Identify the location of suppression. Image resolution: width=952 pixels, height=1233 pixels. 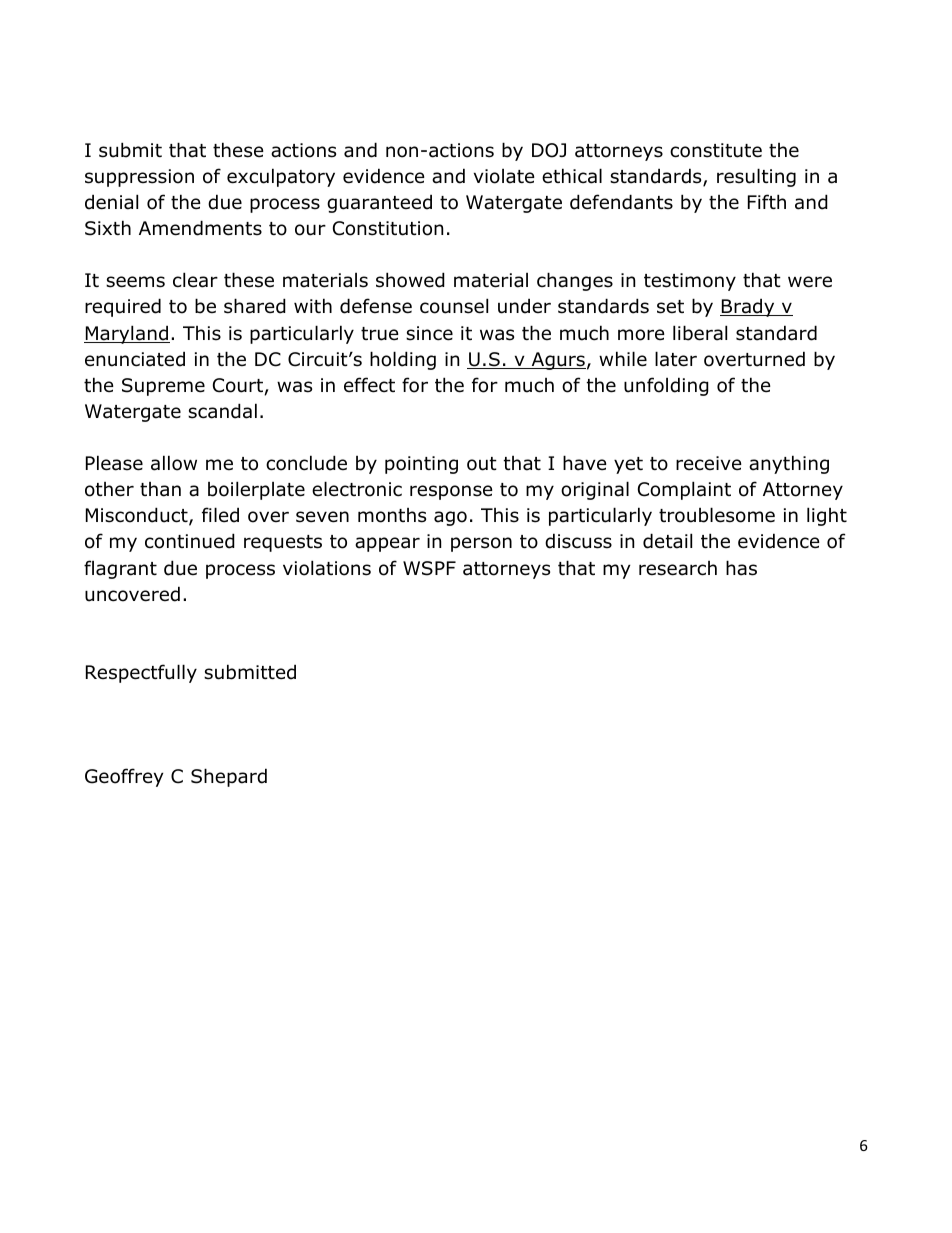
(139, 178).
